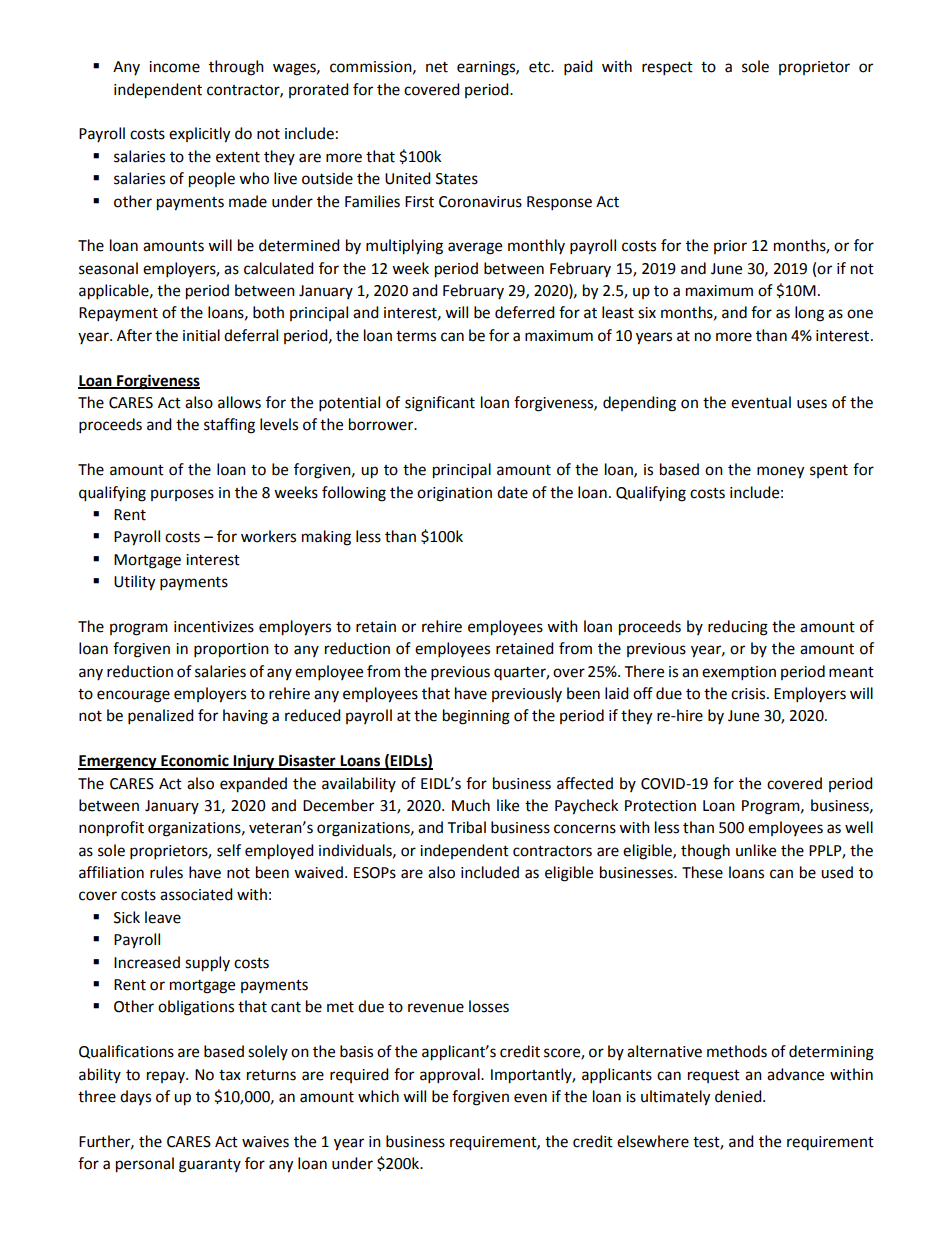  Describe the element at coordinates (859, 827) in the screenshot. I see `well` at that location.
